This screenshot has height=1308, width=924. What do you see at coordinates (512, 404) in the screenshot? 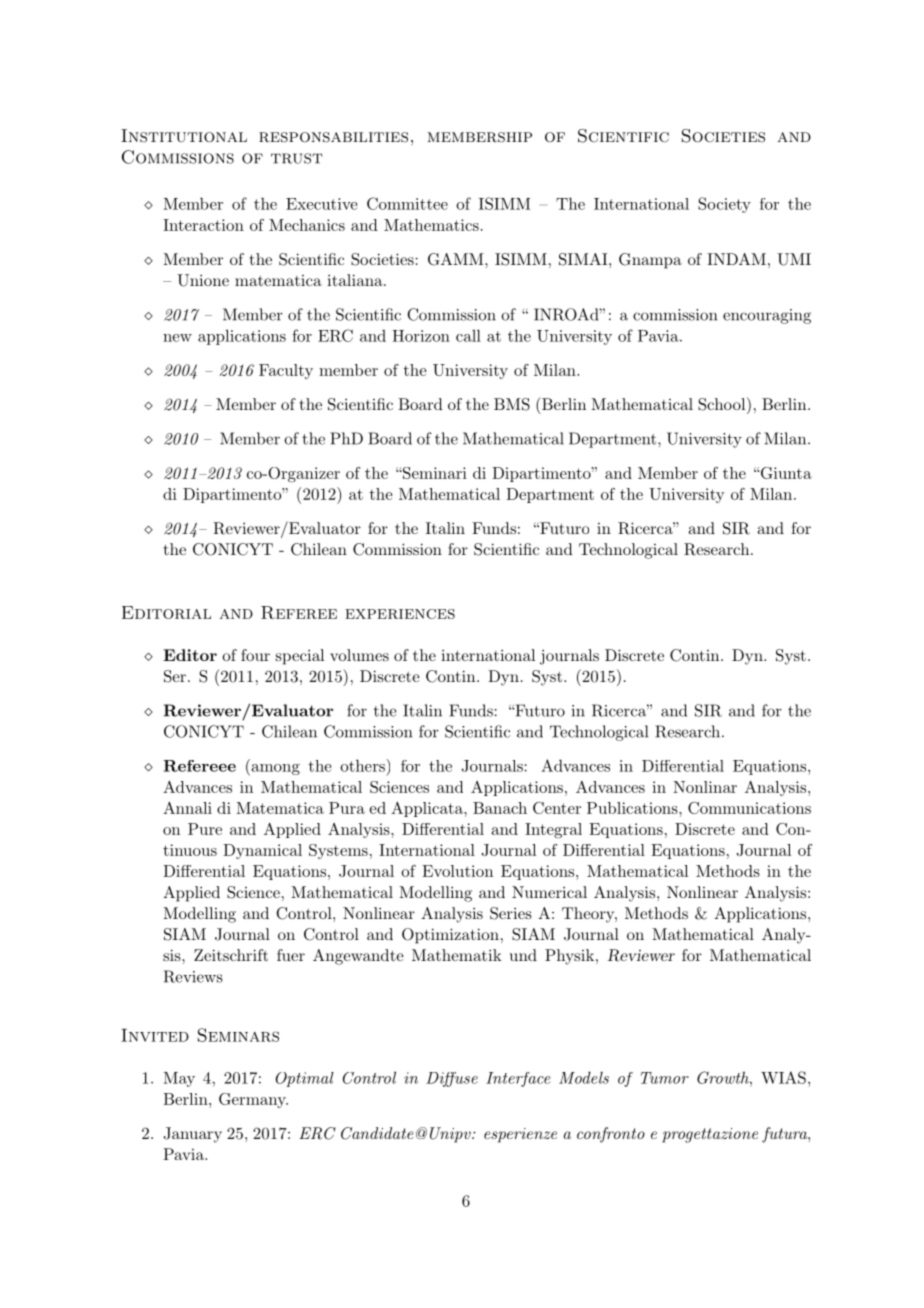
I see `BMS` at bounding box center [512, 404].
